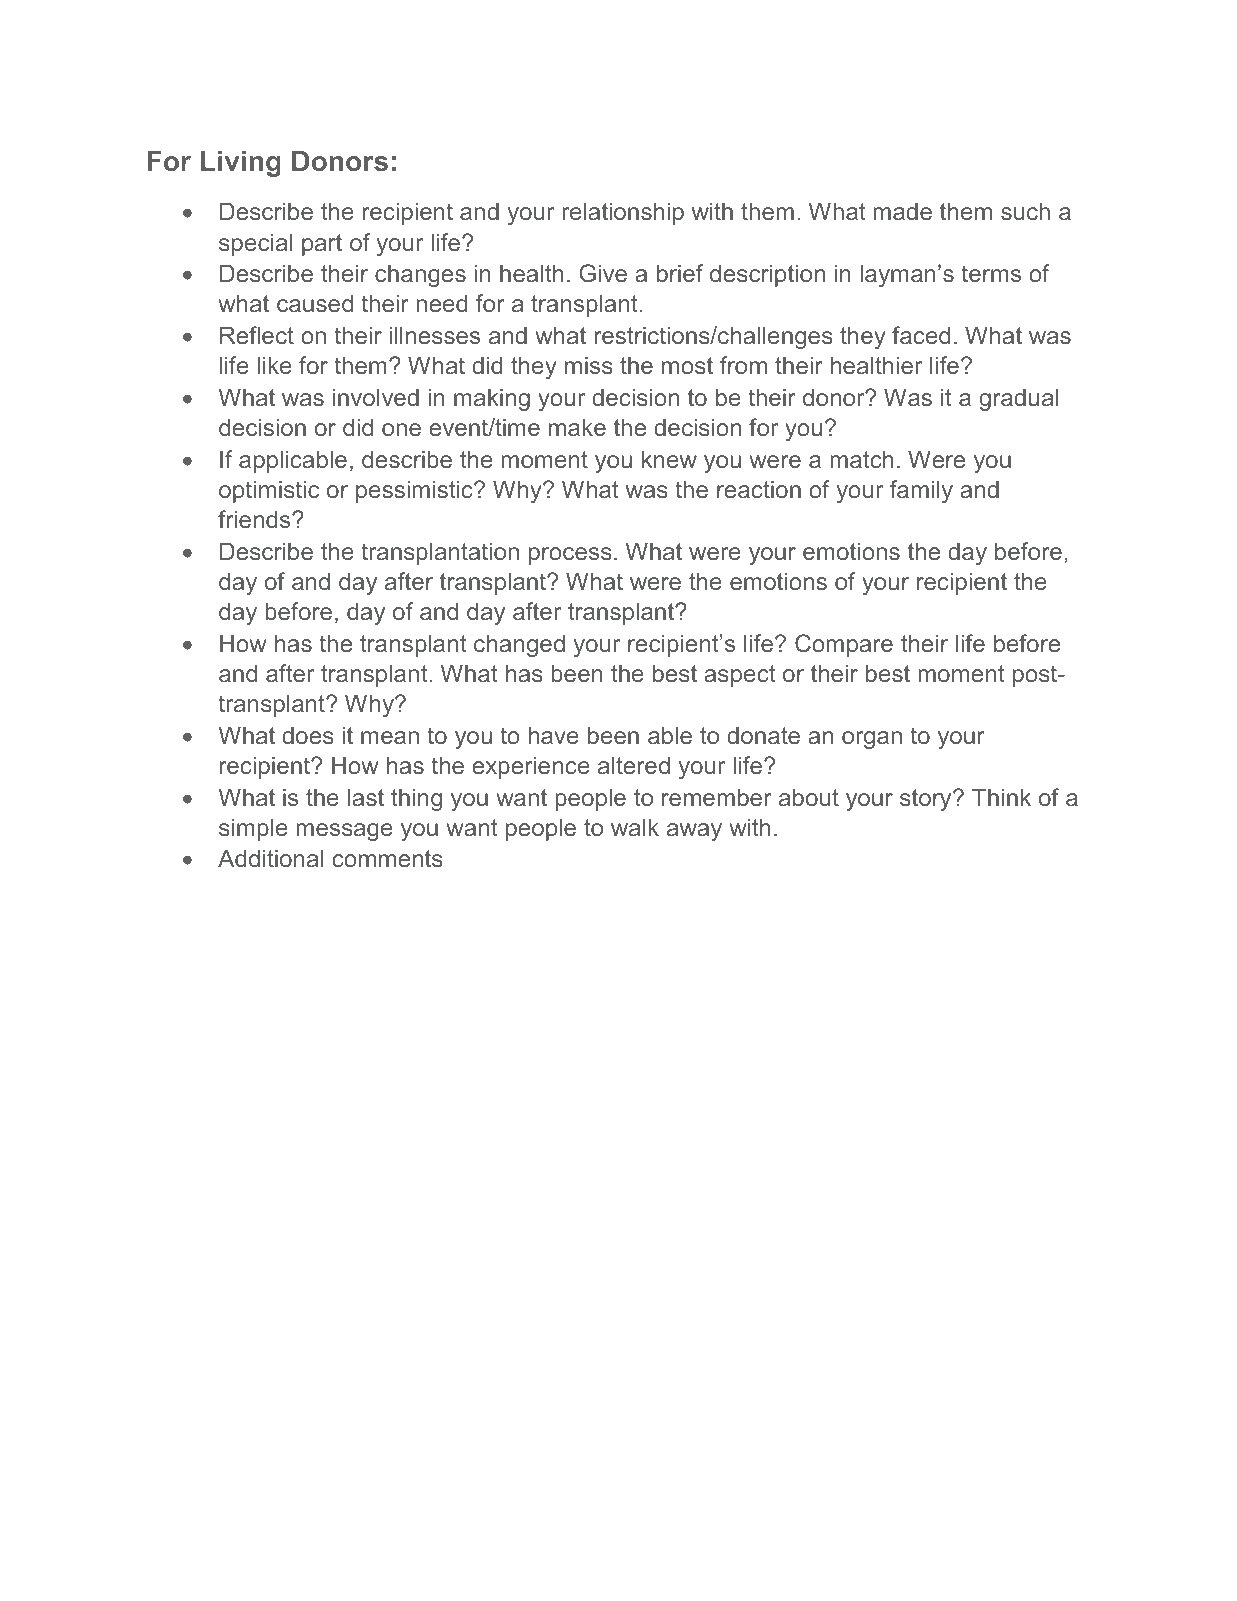 Image resolution: width=1237 pixels, height=1601 pixels. I want to click on made, so click(902, 211).
